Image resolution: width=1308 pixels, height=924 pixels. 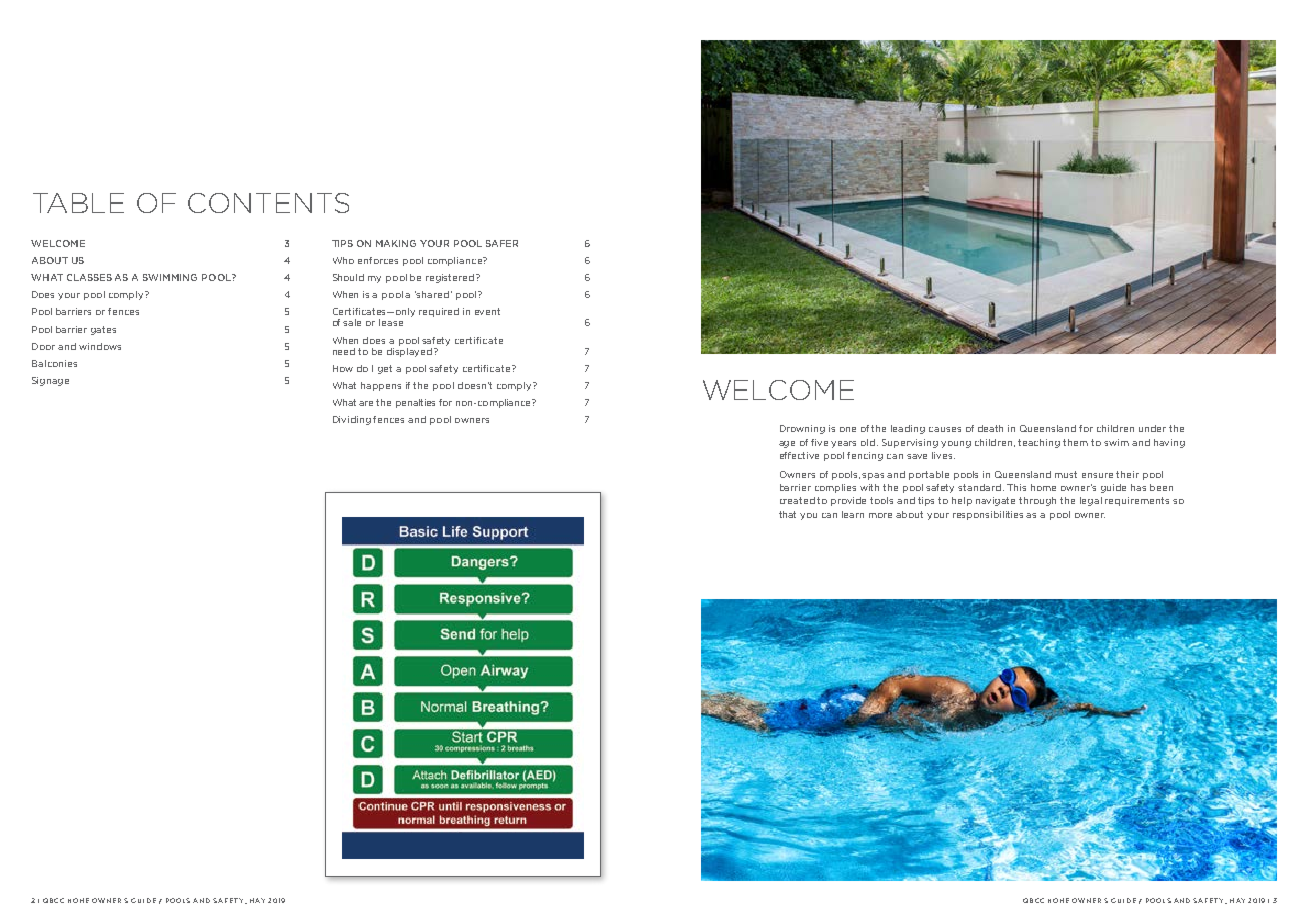 I want to click on through, so click(x=1037, y=501).
